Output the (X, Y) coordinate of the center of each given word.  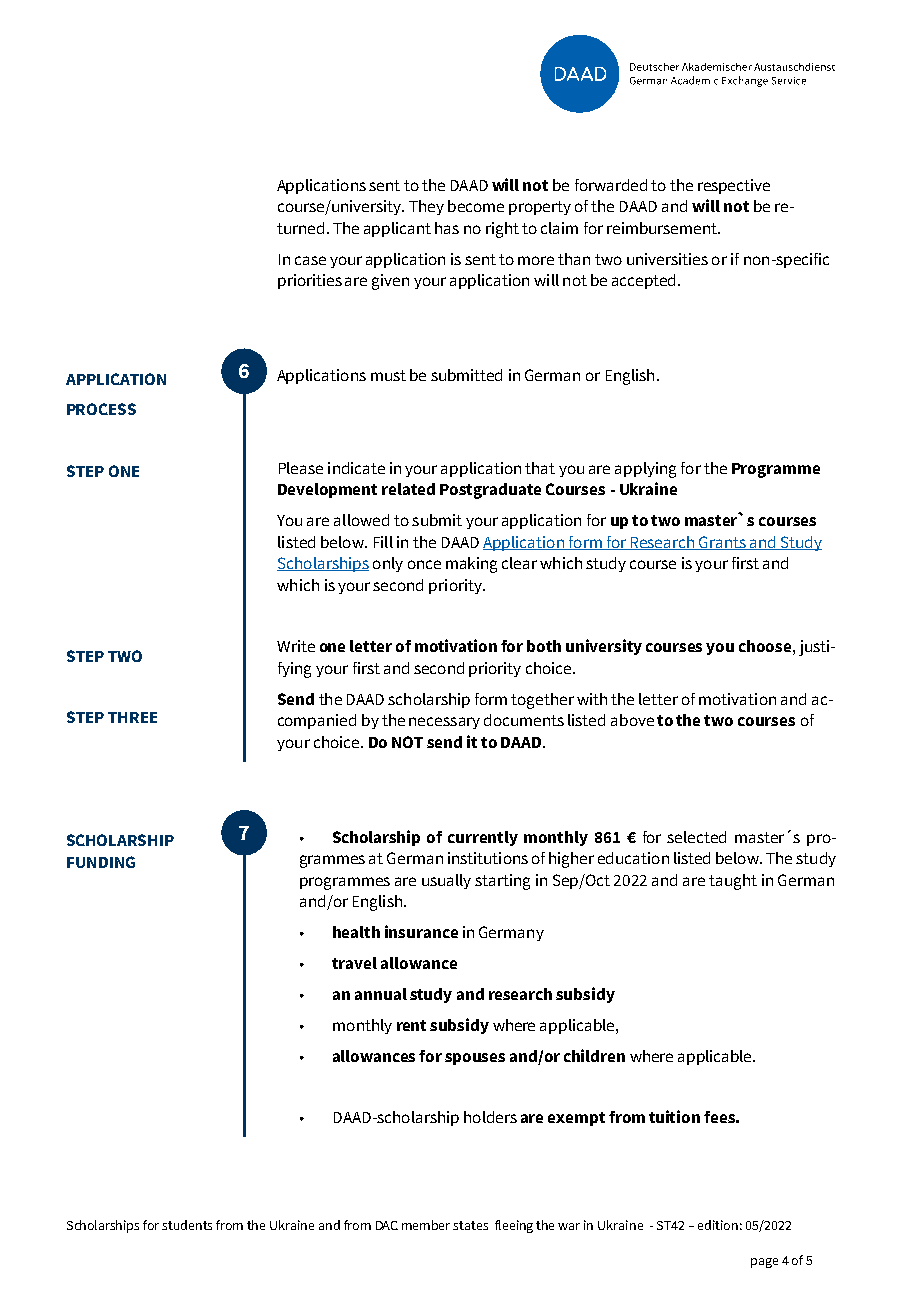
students (187, 1225)
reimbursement (663, 228)
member (426, 1225)
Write (296, 646)
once (424, 564)
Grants (722, 543)
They (426, 207)
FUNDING (101, 862)
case (310, 260)
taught (733, 882)
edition (718, 1225)
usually (446, 881)
